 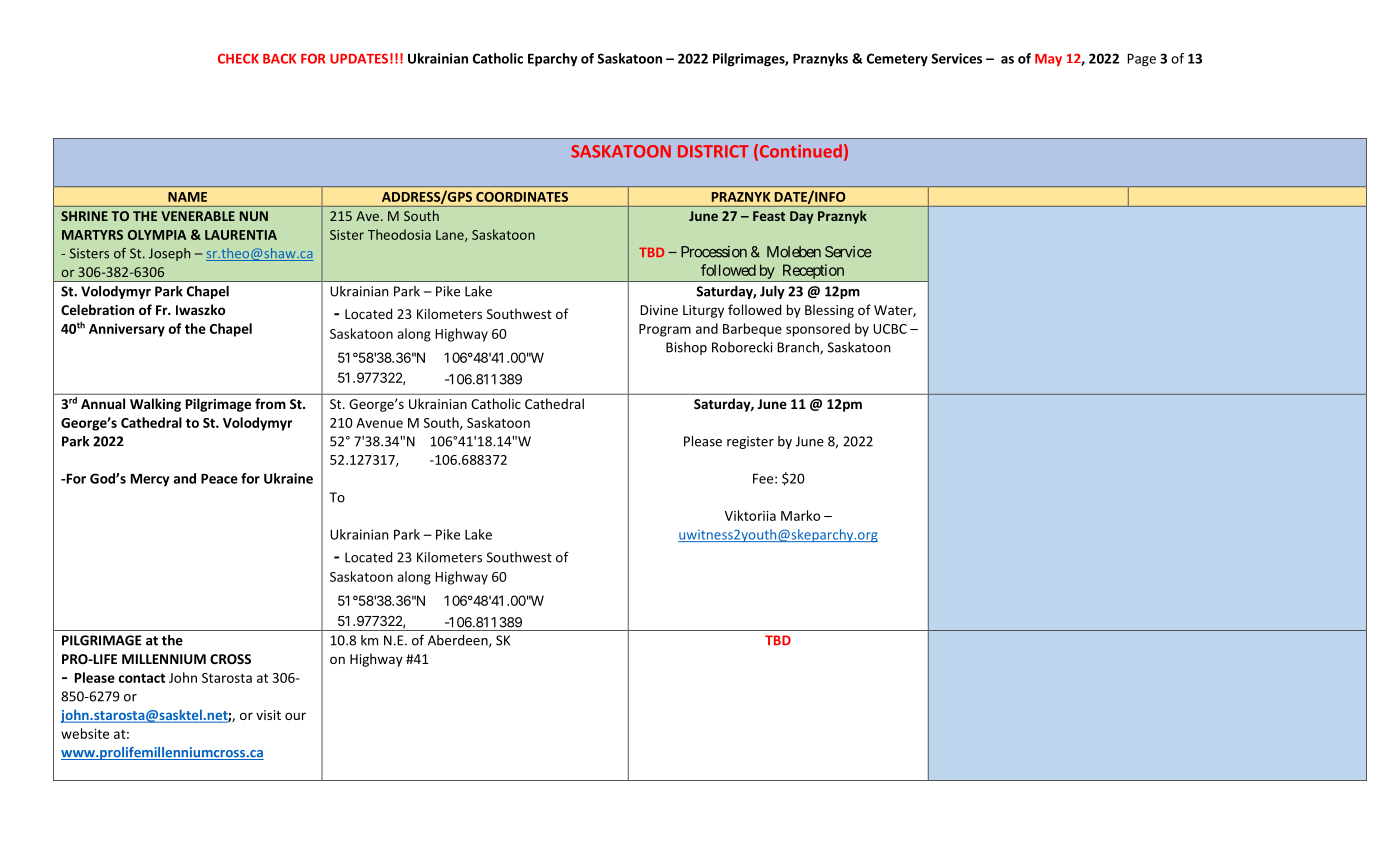 What do you see at coordinates (268, 715) in the image?
I see `visit` at bounding box center [268, 715].
